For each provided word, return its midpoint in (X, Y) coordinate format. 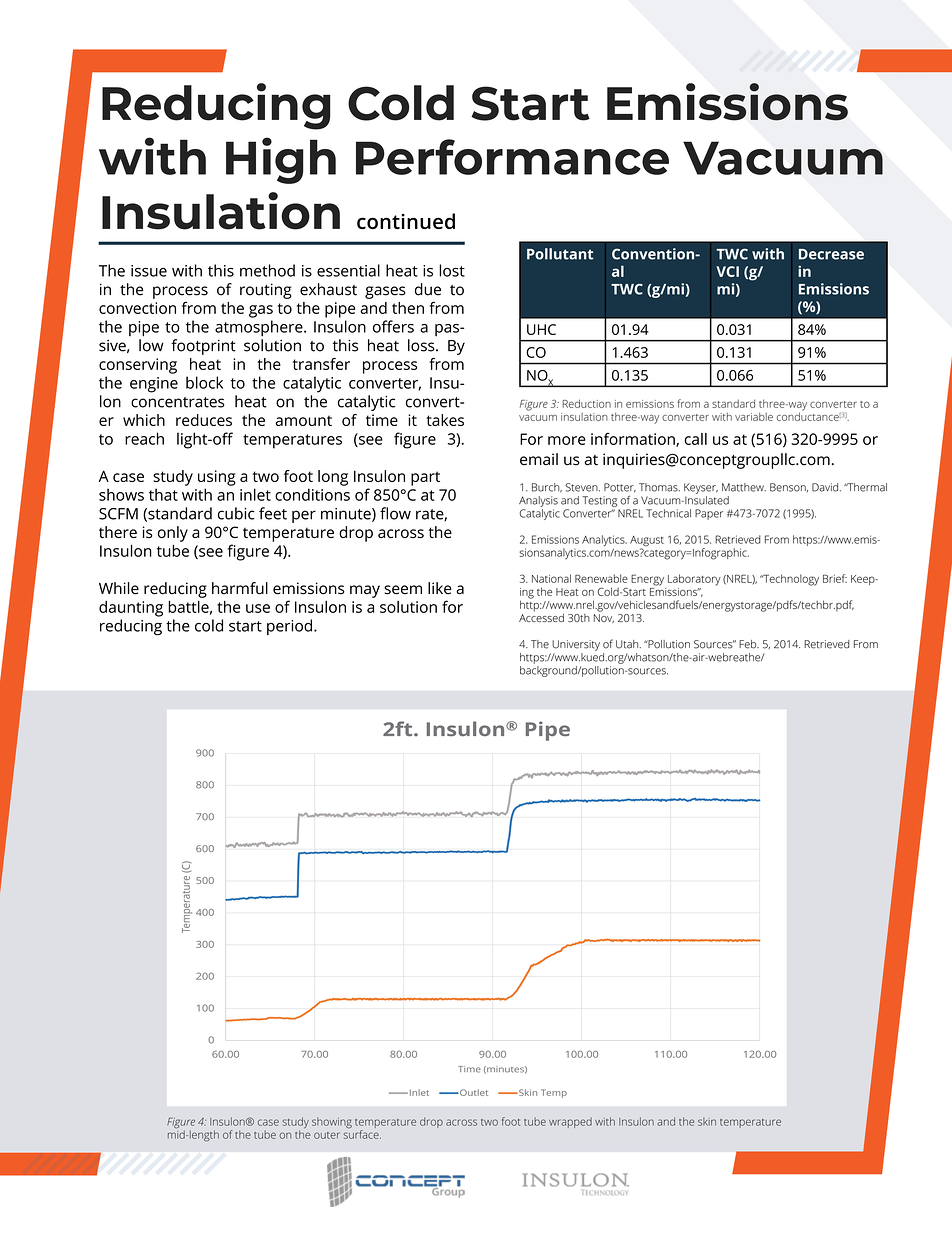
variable (754, 417)
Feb (749, 644)
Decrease (831, 254)
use (258, 608)
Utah (628, 644)
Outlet (473, 1092)
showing (332, 1122)
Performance (512, 157)
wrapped (570, 1122)
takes (445, 420)
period (289, 627)
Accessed (541, 616)
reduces (204, 420)
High (281, 160)
